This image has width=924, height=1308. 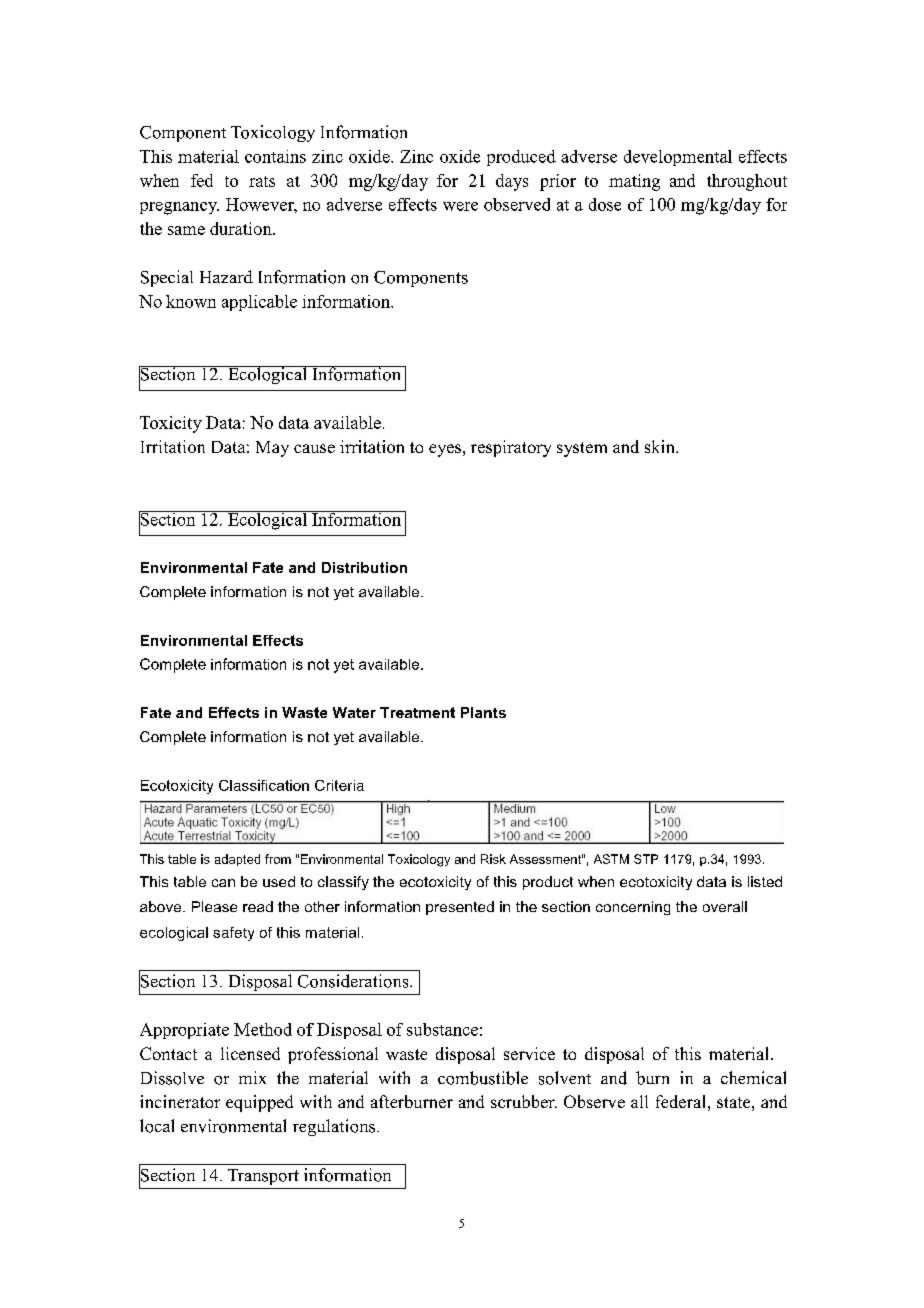 I want to click on STP, so click(x=646, y=859).
